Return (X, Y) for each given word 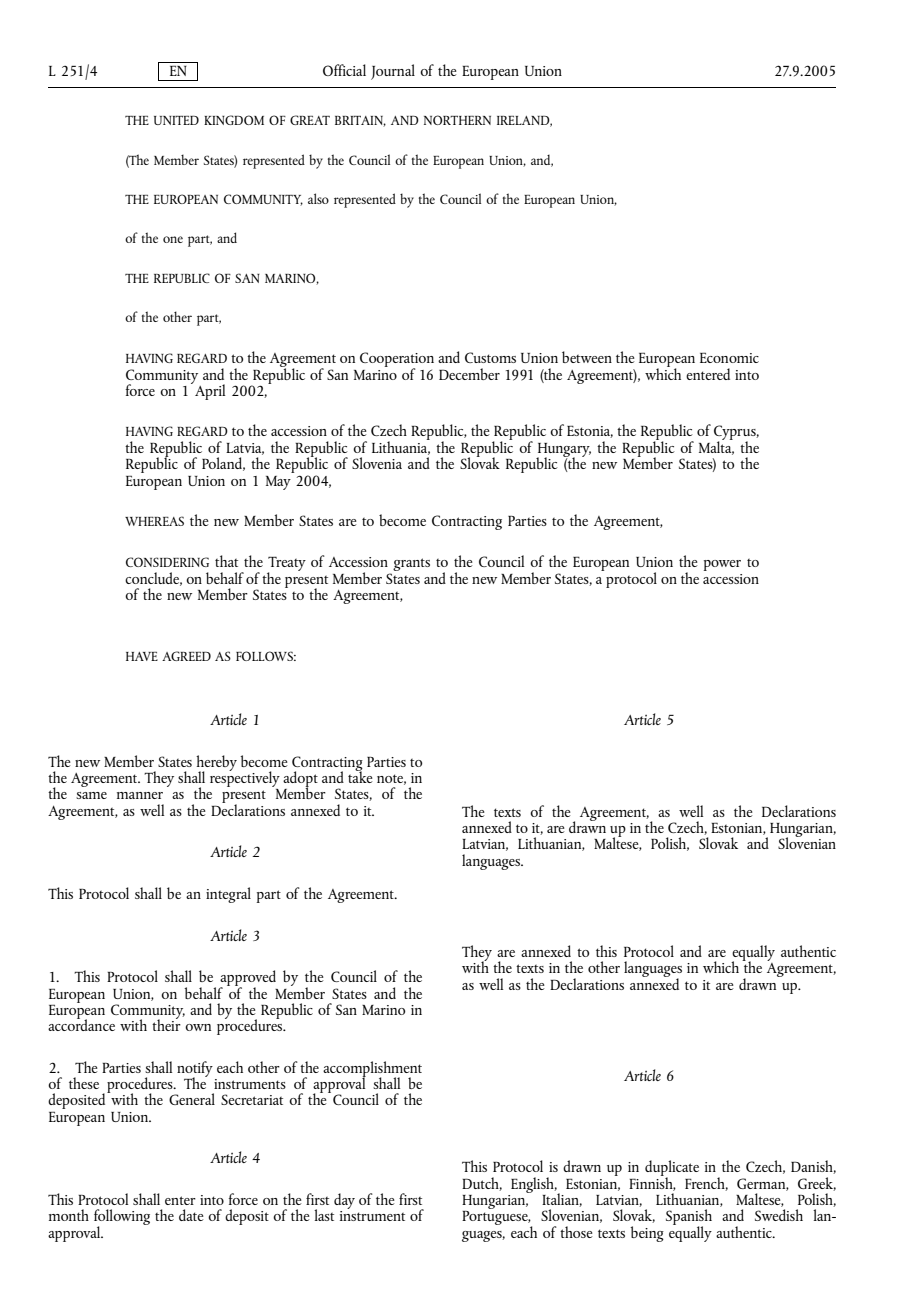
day (344, 1201)
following (122, 1218)
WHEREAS (154, 521)
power (722, 565)
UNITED (176, 120)
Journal (393, 72)
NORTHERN (457, 120)
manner (140, 795)
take (360, 776)
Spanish (689, 1218)
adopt (300, 780)
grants (411, 564)
